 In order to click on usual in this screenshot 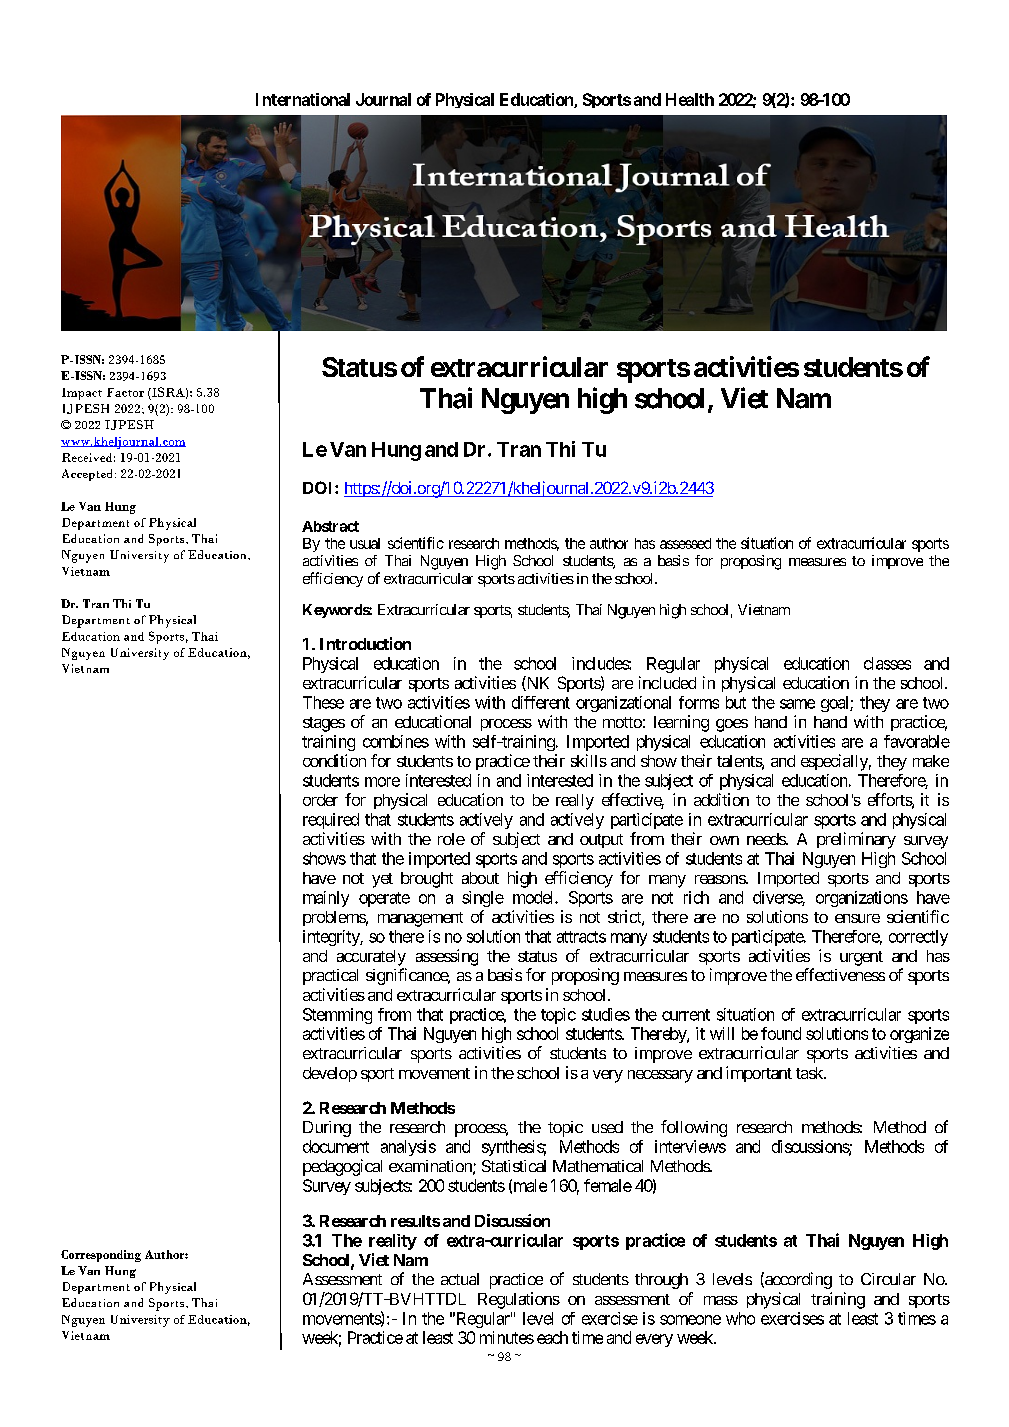, I will do `click(365, 543)`.
